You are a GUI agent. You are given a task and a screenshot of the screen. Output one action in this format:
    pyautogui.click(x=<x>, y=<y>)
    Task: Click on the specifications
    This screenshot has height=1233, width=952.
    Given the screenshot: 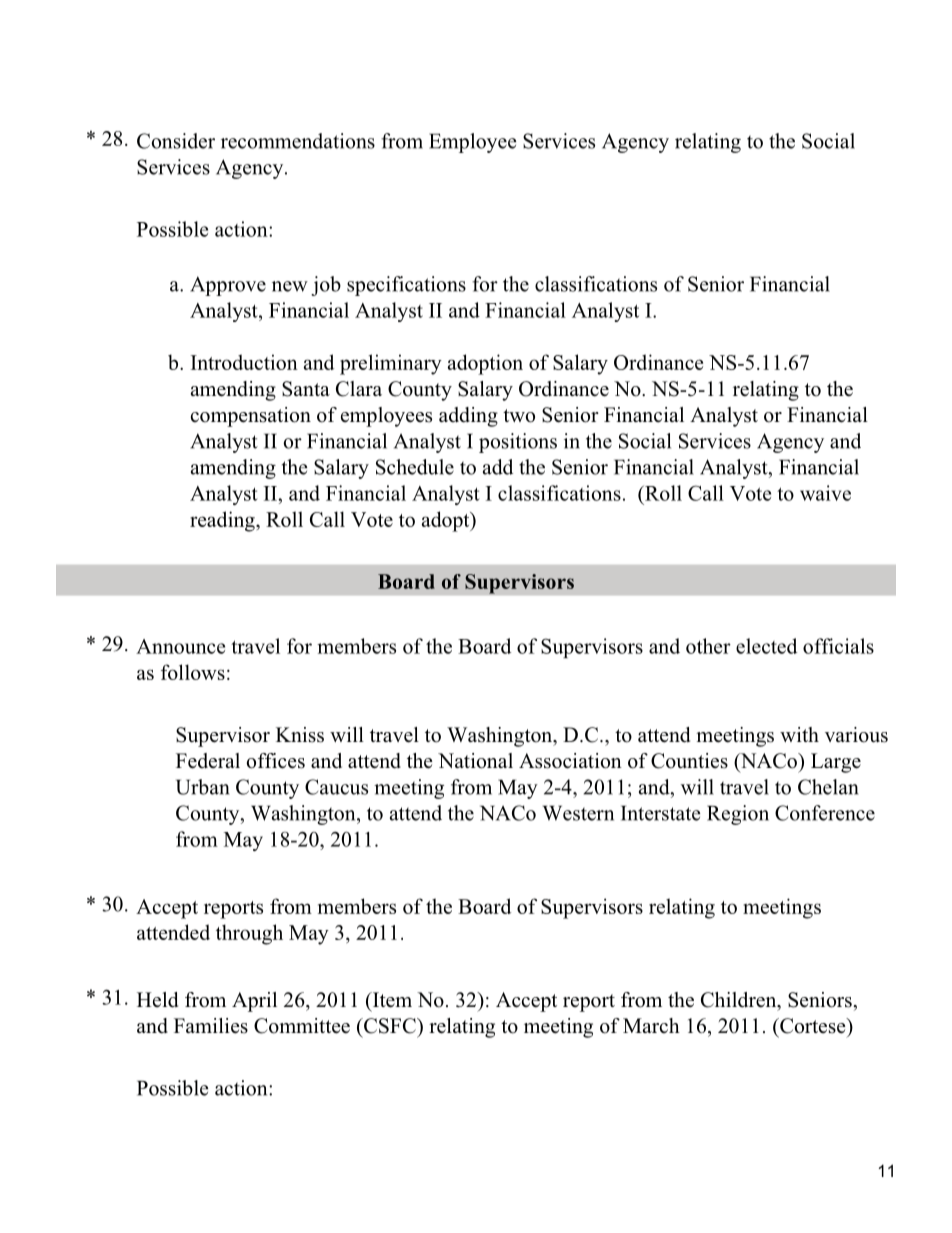 What is the action you would take?
    pyautogui.click(x=406, y=286)
